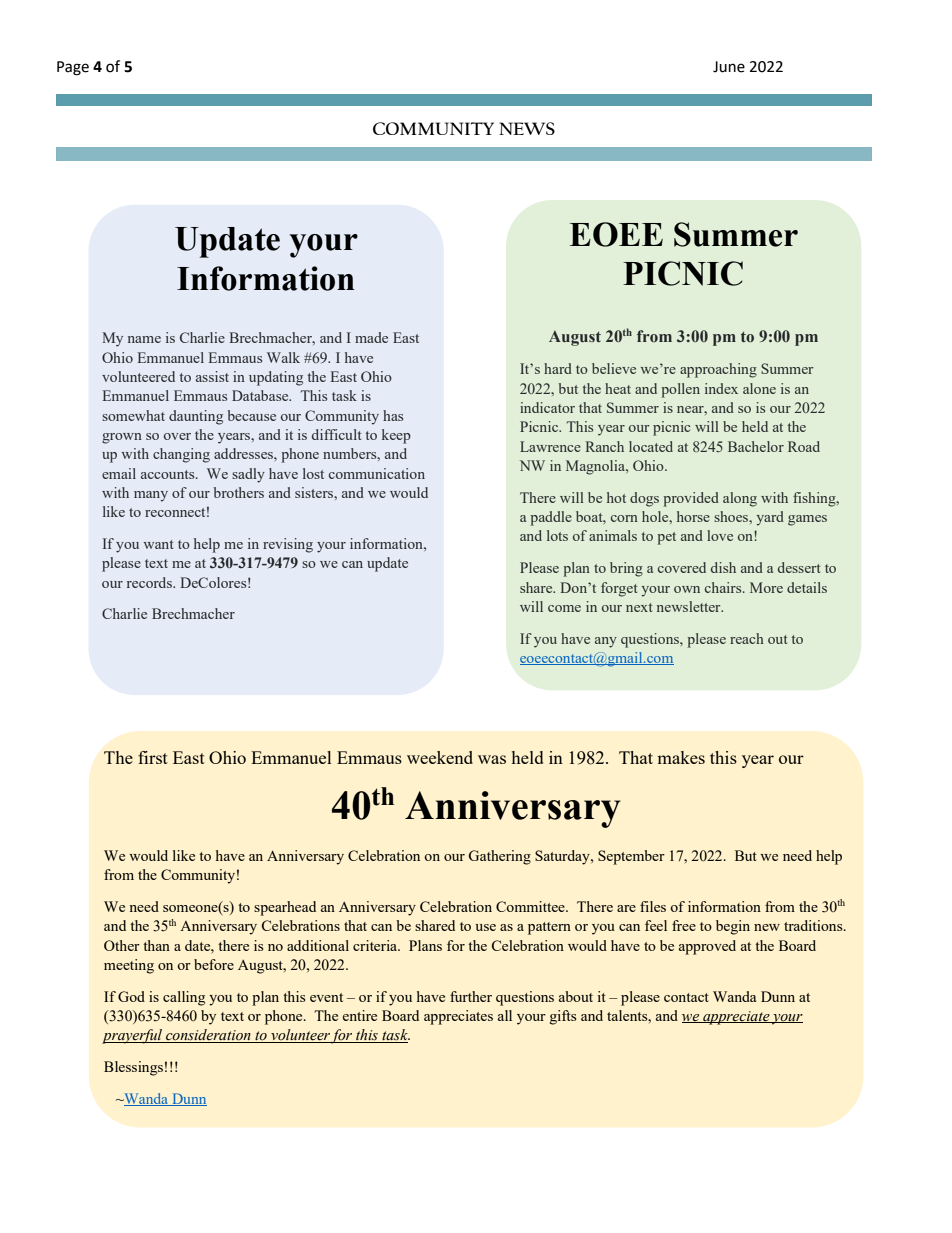 This screenshot has height=1233, width=952. I want to click on has, so click(393, 415).
